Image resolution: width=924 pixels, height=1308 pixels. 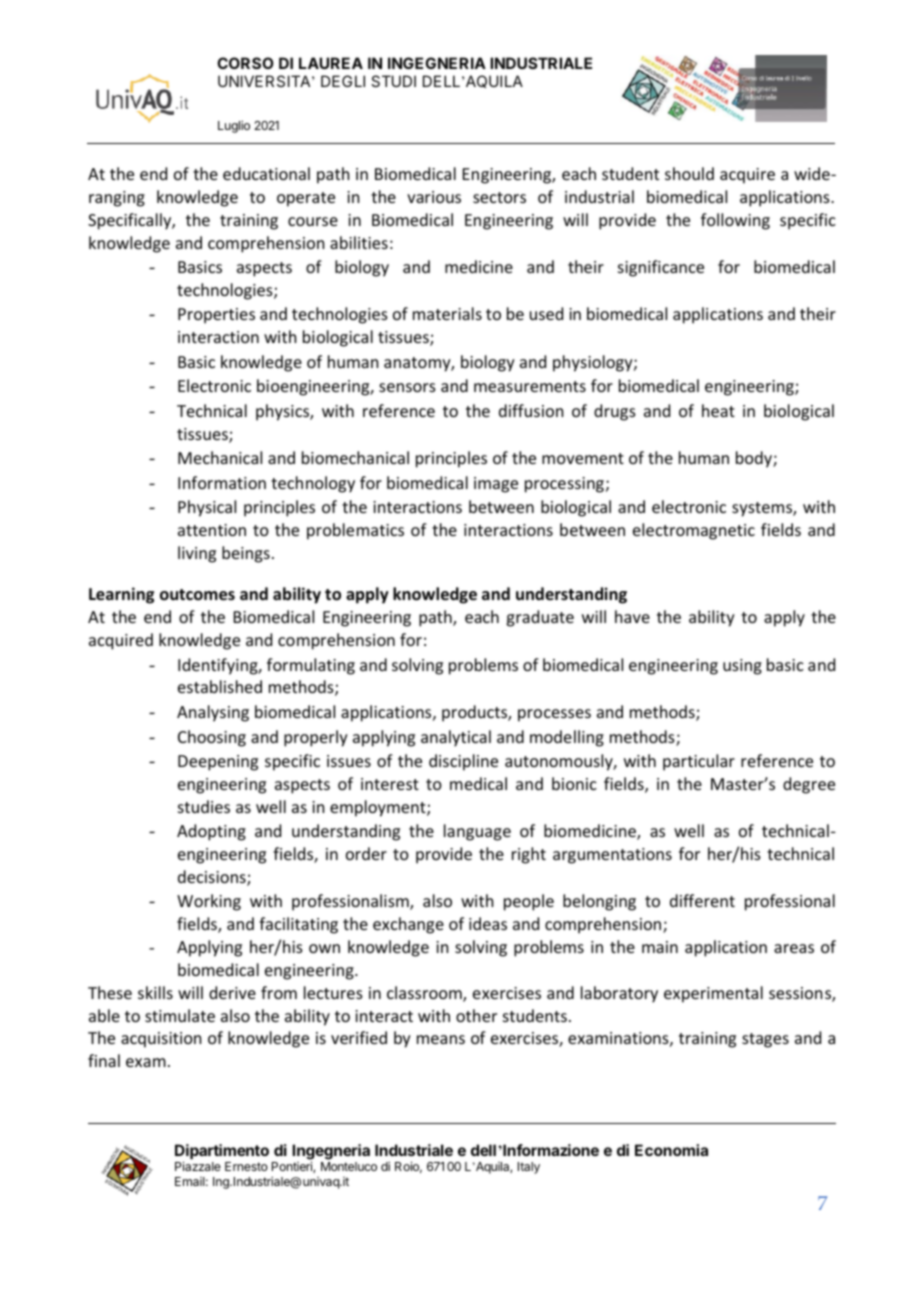 I want to click on Properties, so click(x=216, y=316).
